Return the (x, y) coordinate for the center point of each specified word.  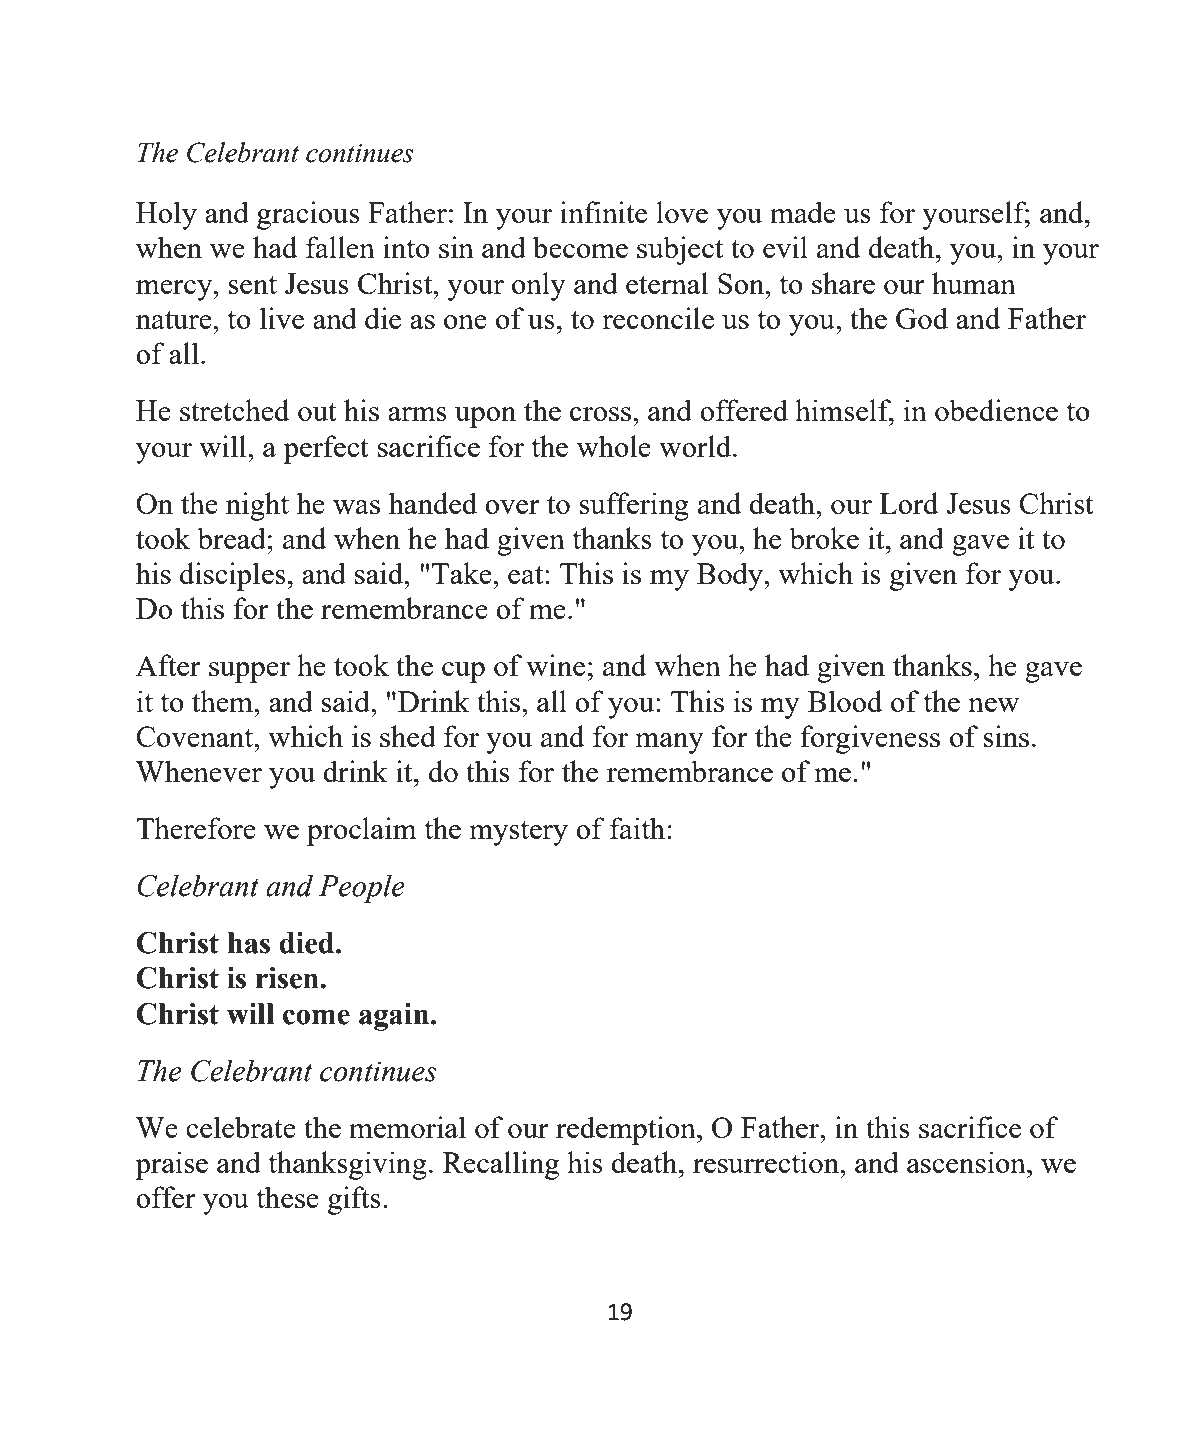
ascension (967, 1162)
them (223, 701)
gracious (308, 215)
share (843, 283)
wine (555, 665)
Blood (845, 701)
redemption (627, 1130)
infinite (603, 212)
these (288, 1197)
